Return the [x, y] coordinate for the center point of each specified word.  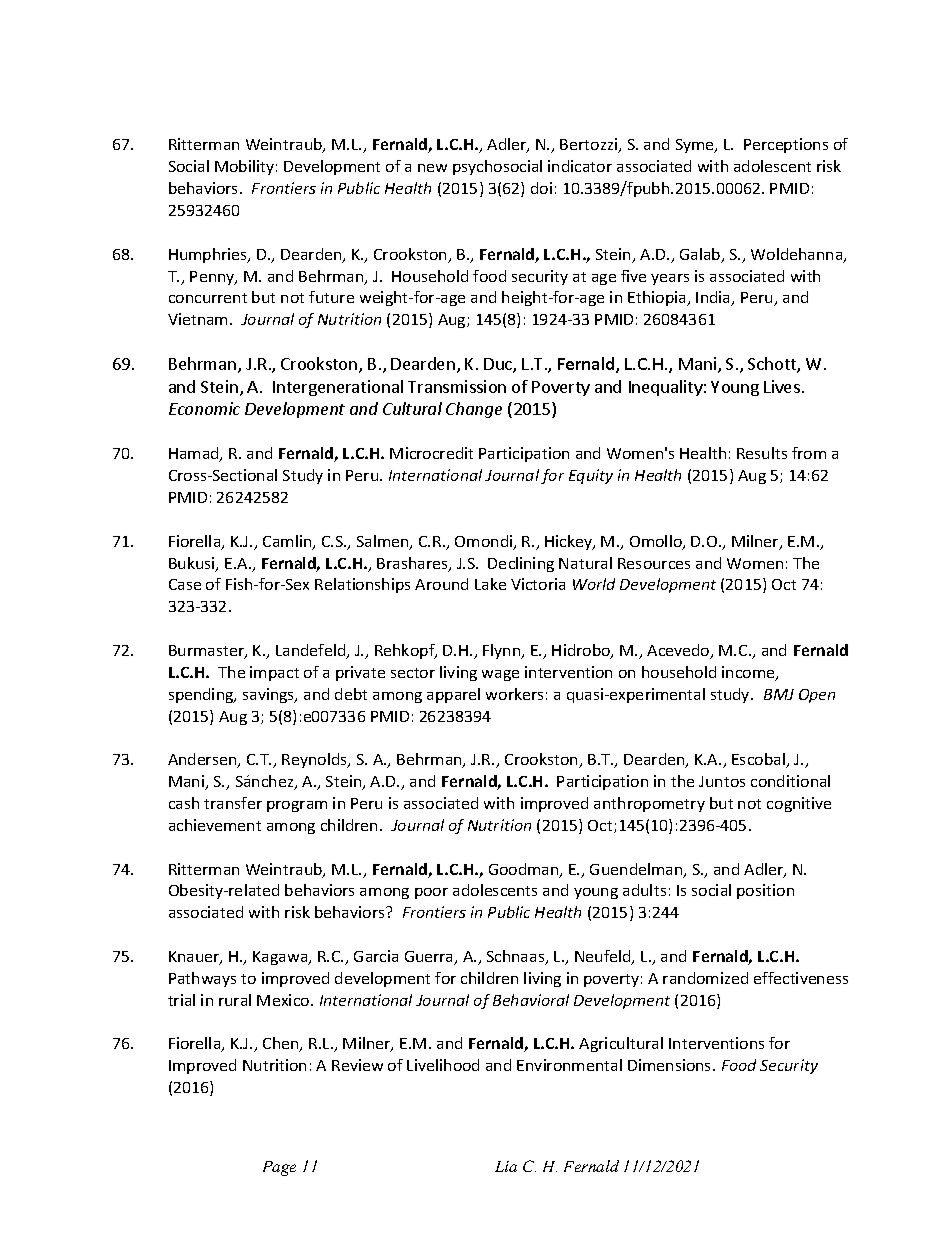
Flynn [503, 651]
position [765, 891]
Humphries [209, 255]
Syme [696, 146]
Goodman [525, 870]
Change [474, 410]
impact [274, 673]
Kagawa [281, 958]
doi [541, 188]
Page [279, 1168]
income [749, 673]
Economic [204, 408]
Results [762, 453]
